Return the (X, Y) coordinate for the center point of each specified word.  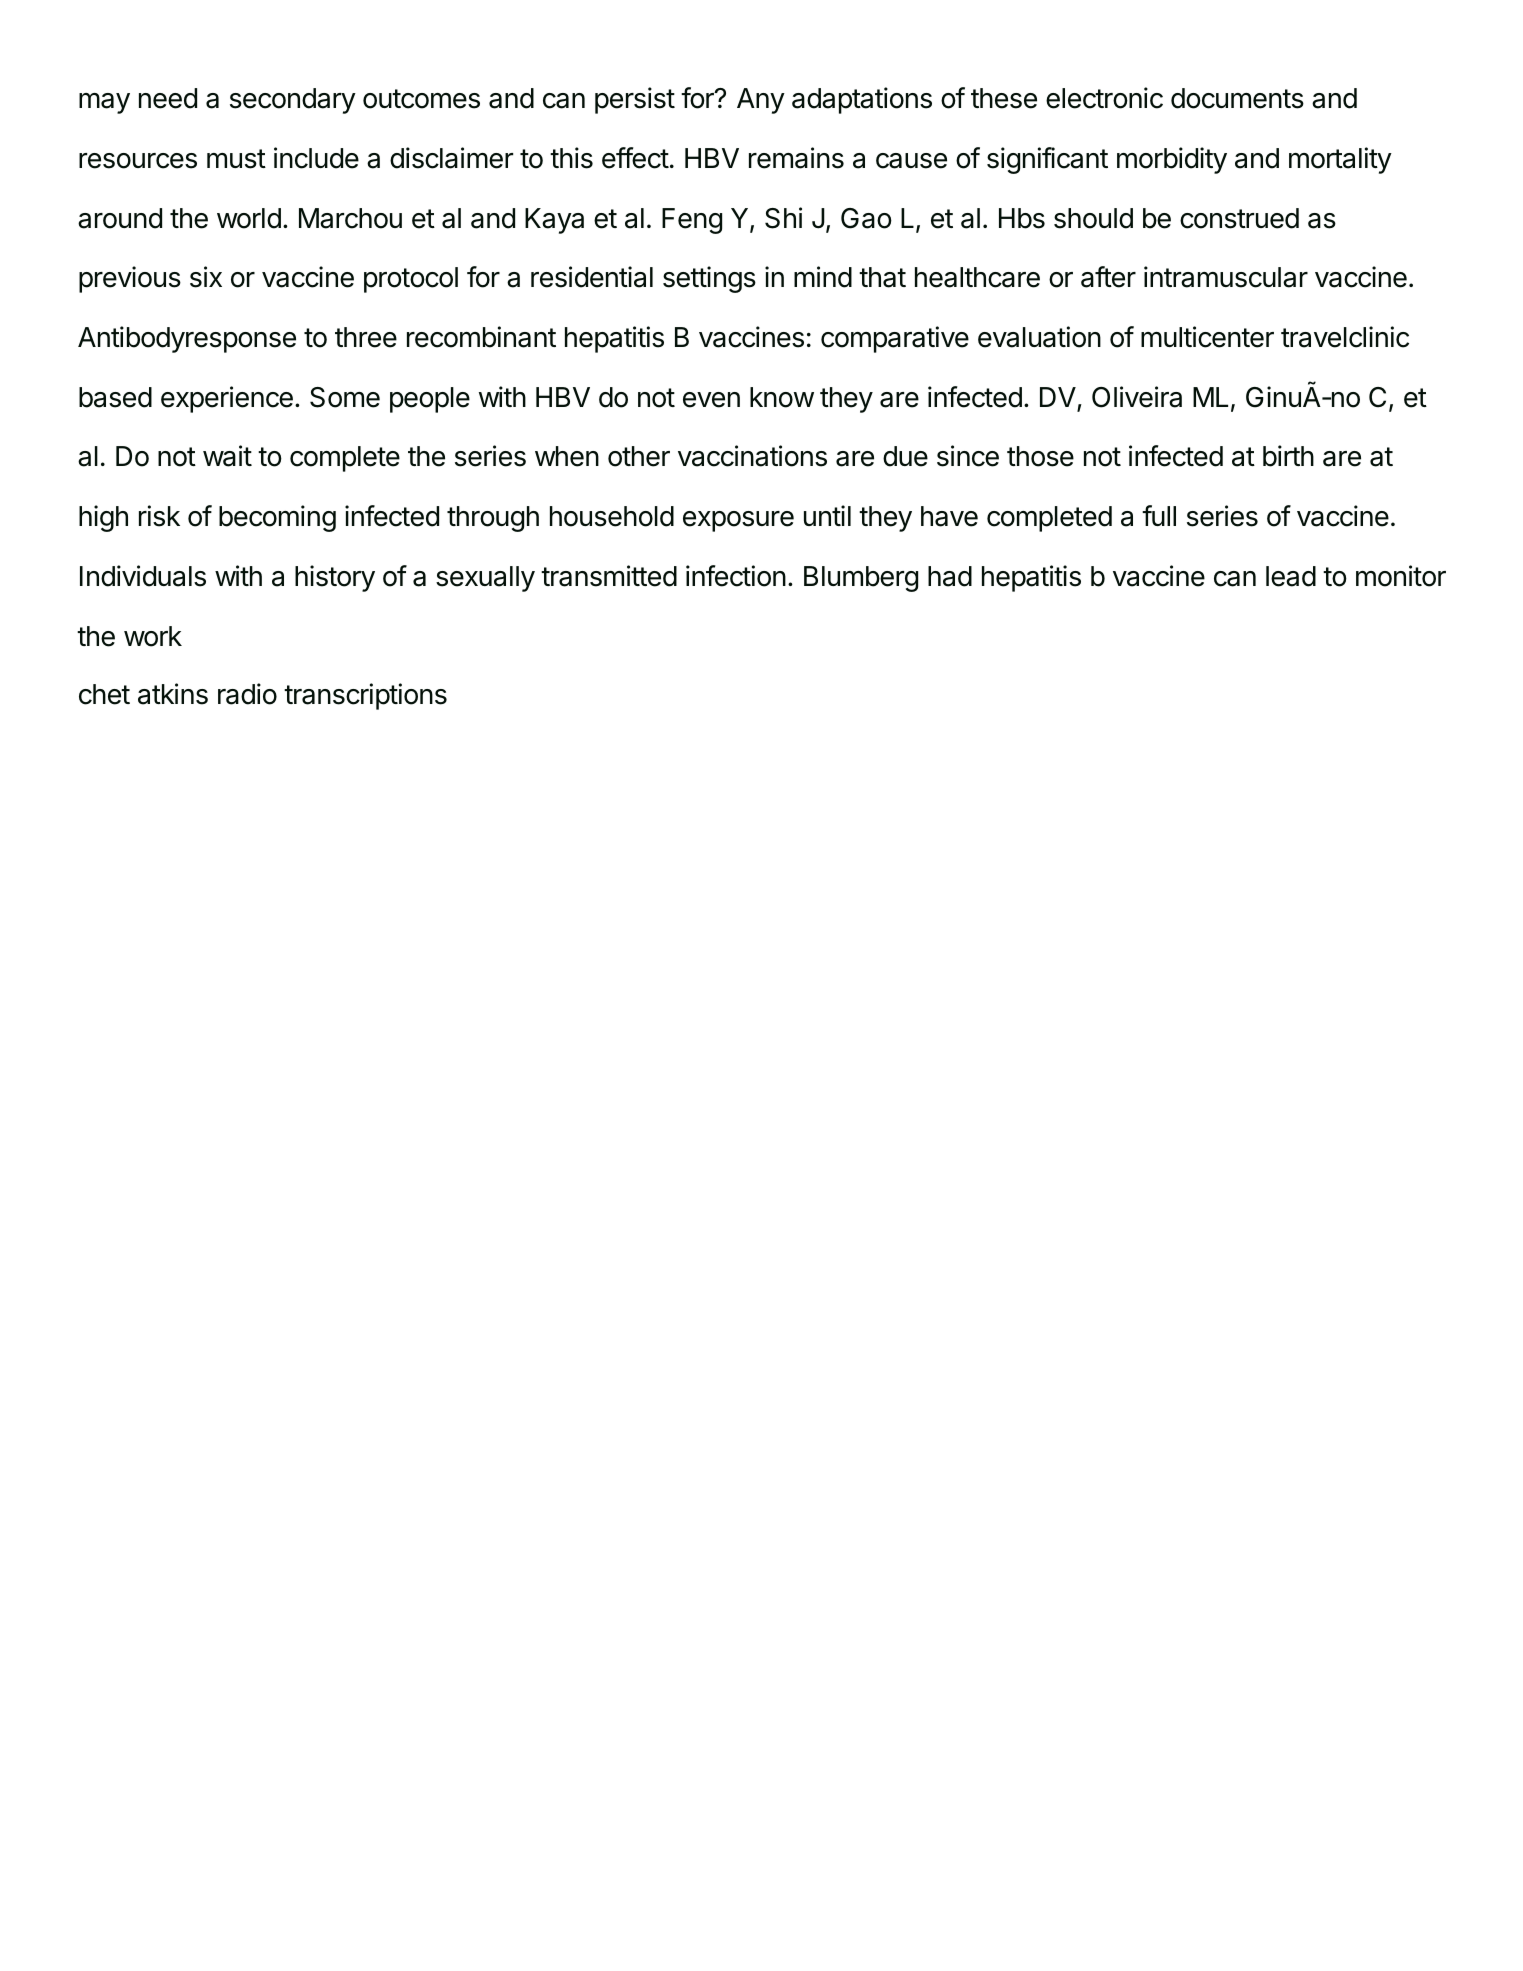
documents (1237, 98)
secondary (293, 101)
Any (761, 101)
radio (247, 694)
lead (1291, 576)
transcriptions (365, 696)
